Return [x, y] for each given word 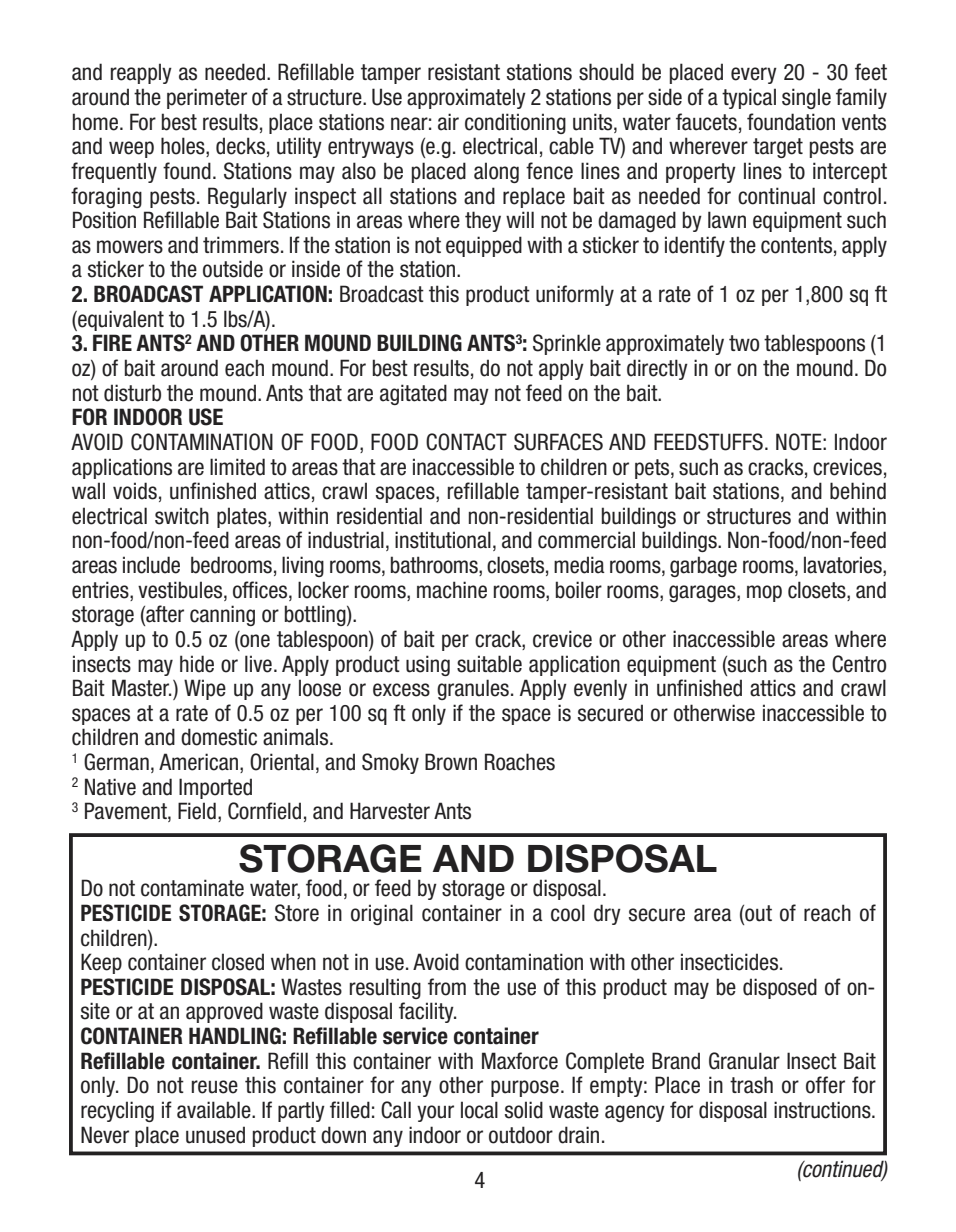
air [448, 122]
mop [764, 593]
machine [452, 590]
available [215, 1110]
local [479, 1110]
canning [222, 615]
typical [749, 98]
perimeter [207, 98]
